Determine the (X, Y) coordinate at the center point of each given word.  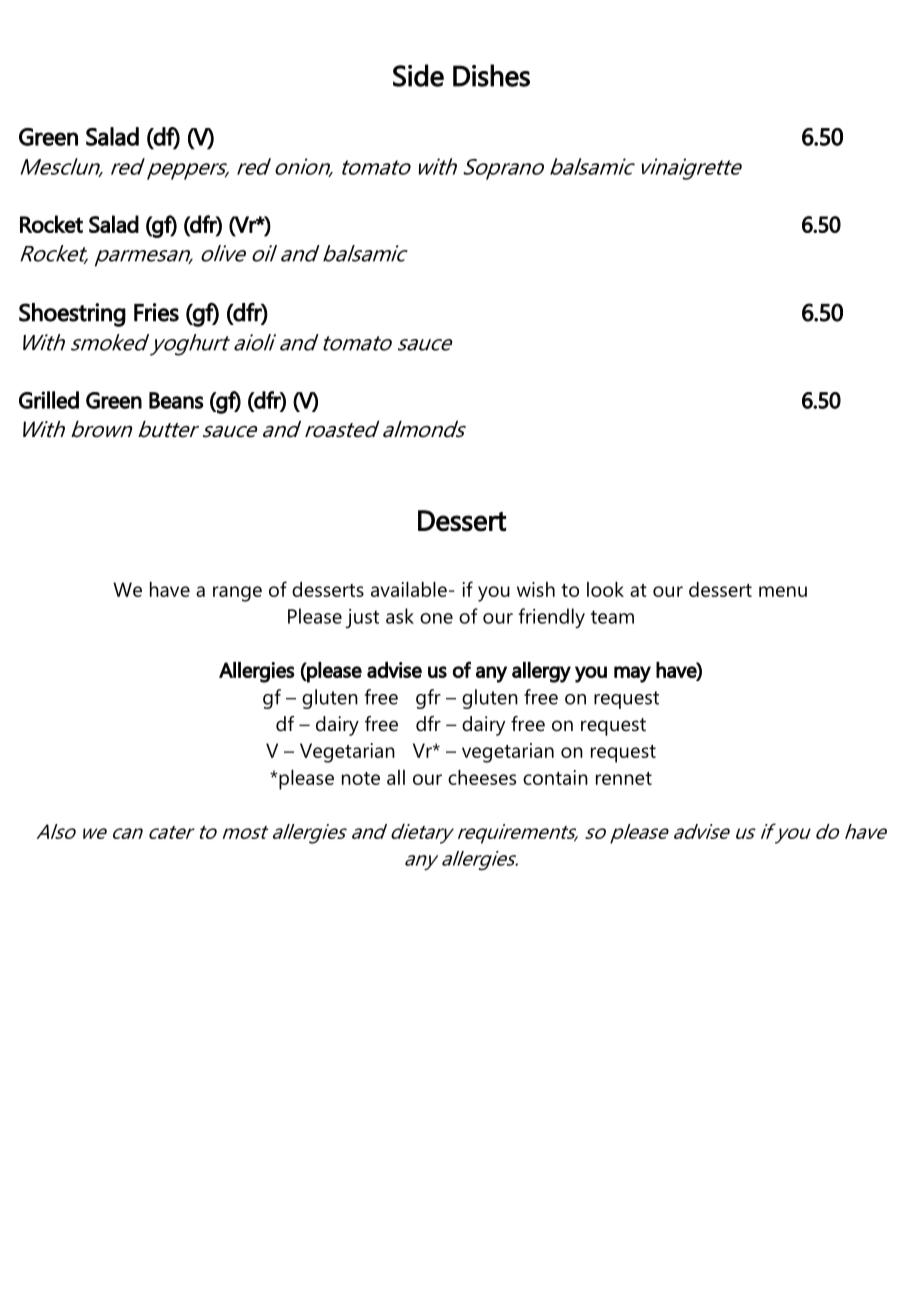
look (605, 589)
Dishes (491, 75)
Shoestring (72, 315)
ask (400, 616)
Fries (156, 312)
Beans (176, 400)
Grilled (49, 400)
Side (418, 75)
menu (783, 591)
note (361, 778)
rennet (624, 778)
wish (536, 589)
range (237, 594)
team (612, 617)
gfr (428, 699)
